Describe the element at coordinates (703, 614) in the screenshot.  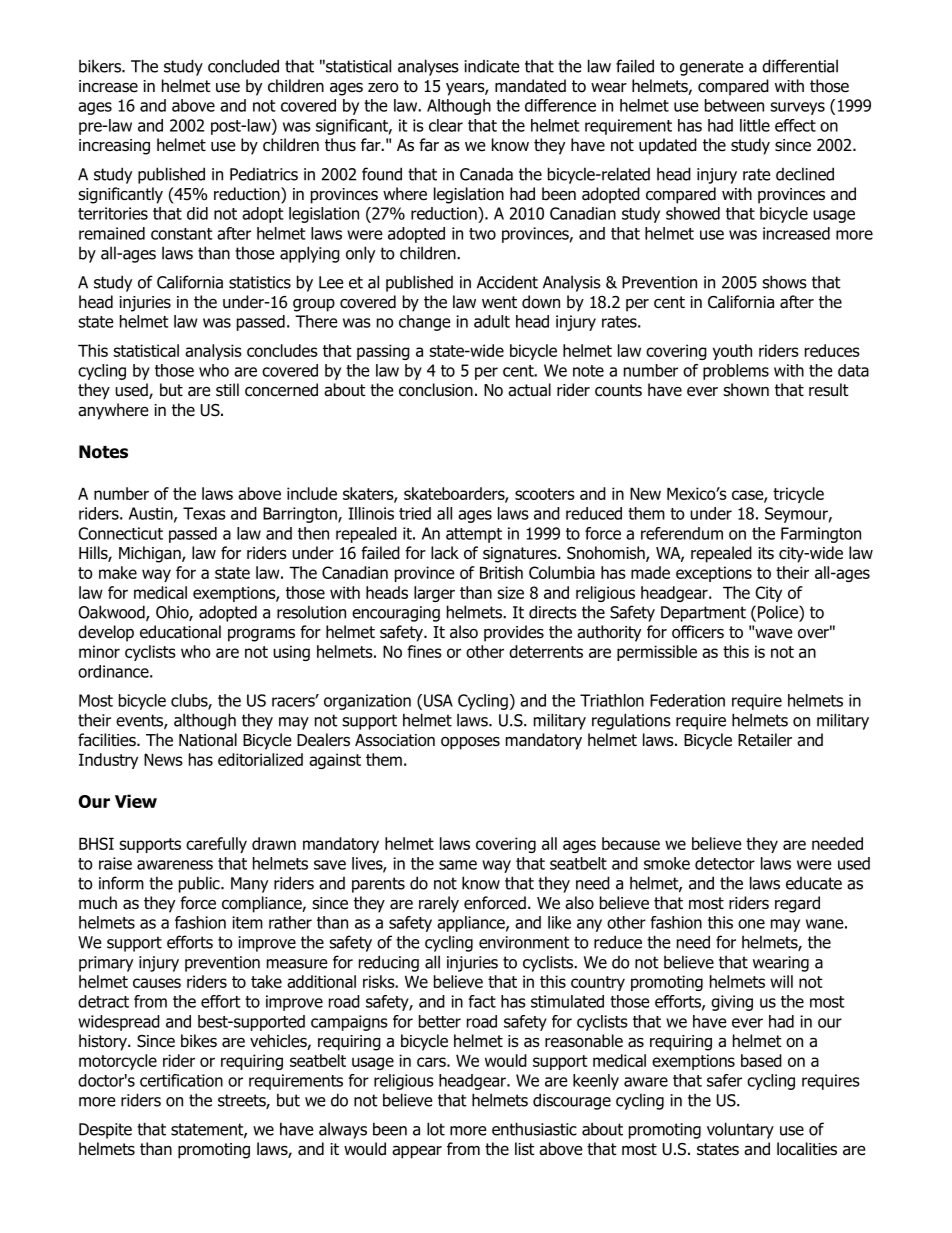
I see `Department` at that location.
